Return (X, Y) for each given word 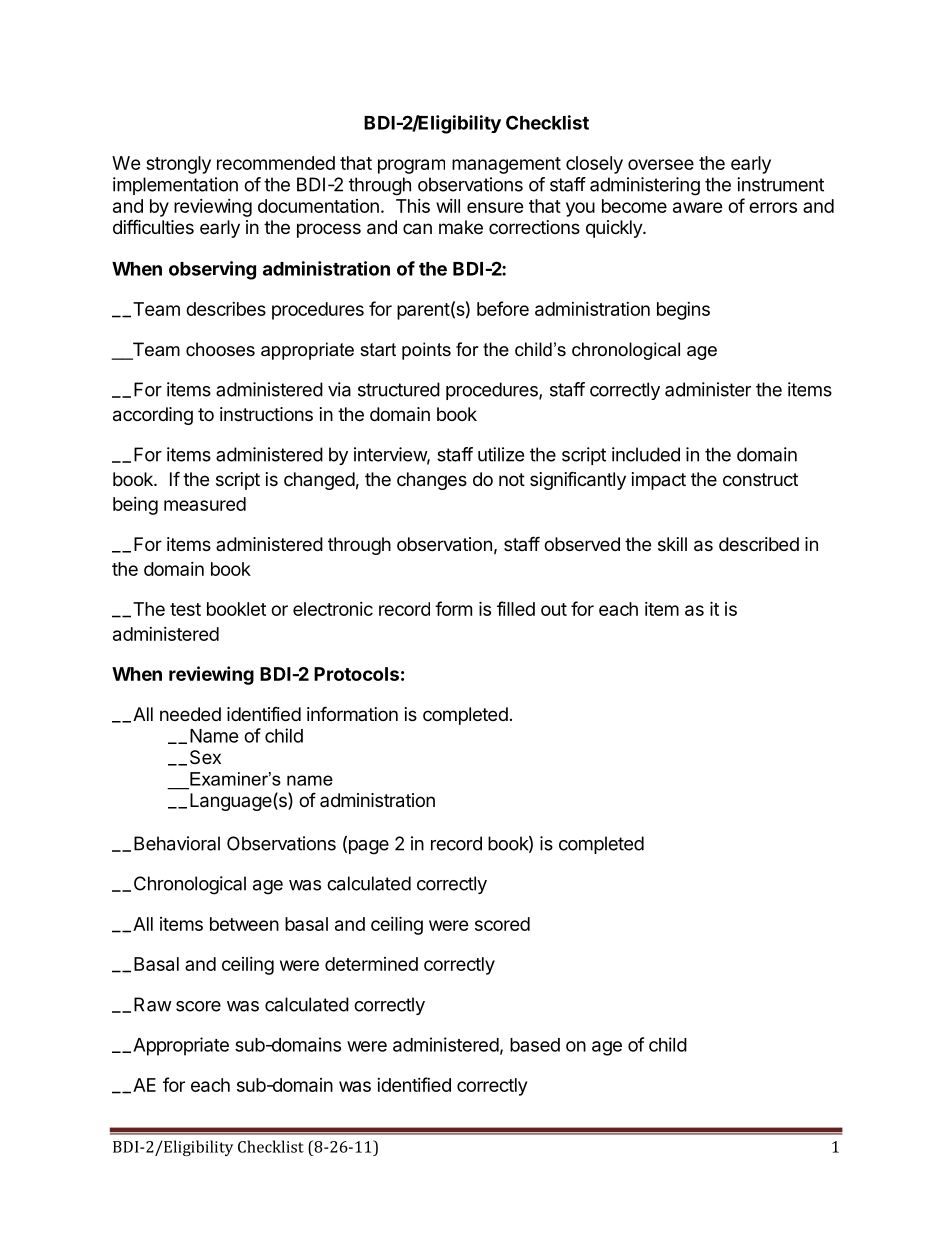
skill (672, 544)
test (185, 609)
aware (698, 207)
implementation (175, 186)
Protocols (356, 674)
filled (516, 608)
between (244, 924)
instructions (266, 414)
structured (399, 389)
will (448, 206)
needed (190, 714)
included (646, 454)
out (554, 609)
